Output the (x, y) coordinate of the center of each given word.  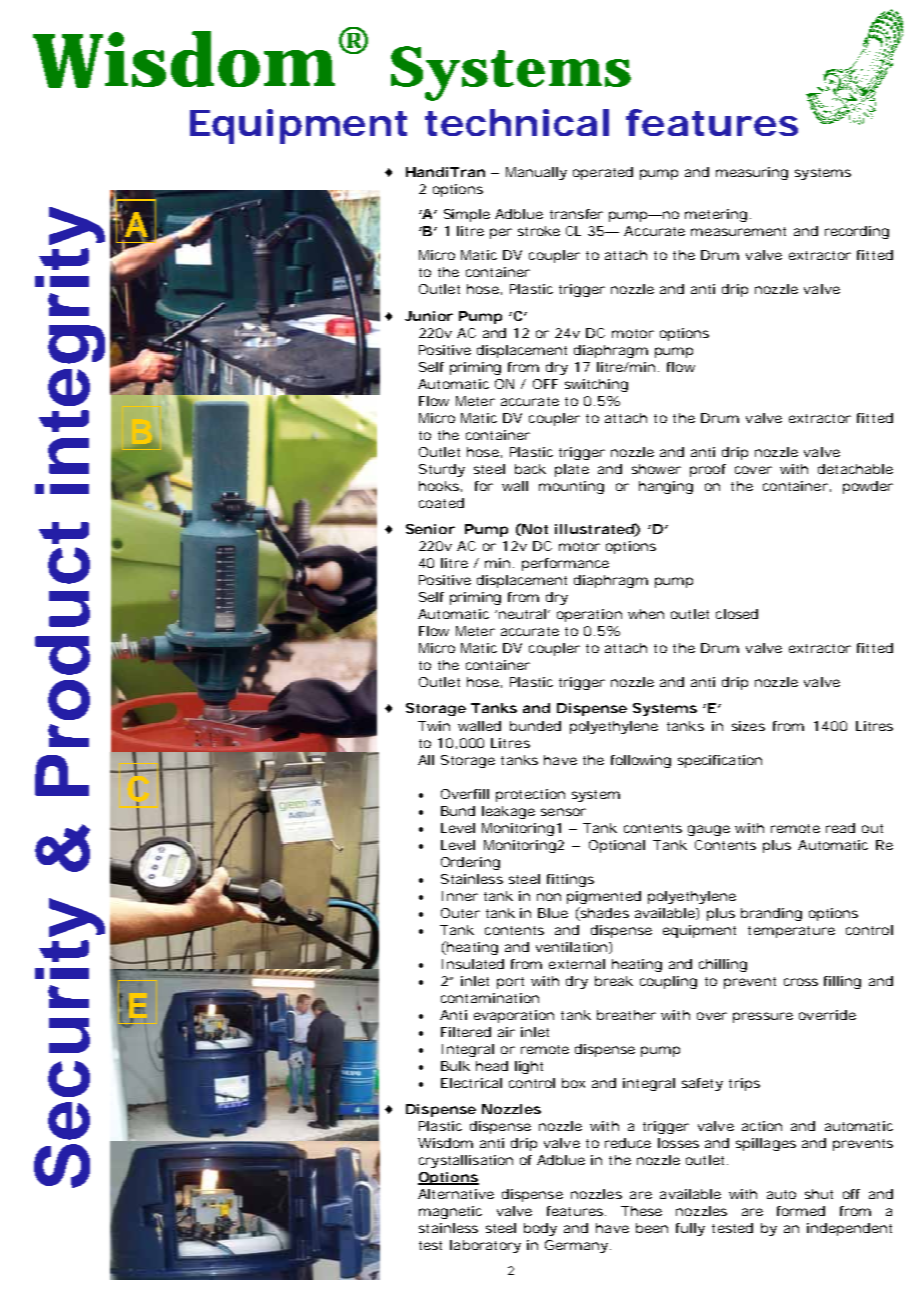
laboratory (485, 1246)
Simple (467, 215)
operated (603, 173)
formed (801, 1211)
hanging (666, 487)
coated (441, 503)
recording (857, 232)
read (840, 828)
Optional (617, 846)
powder (868, 487)
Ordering (470, 863)
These (641, 1211)
